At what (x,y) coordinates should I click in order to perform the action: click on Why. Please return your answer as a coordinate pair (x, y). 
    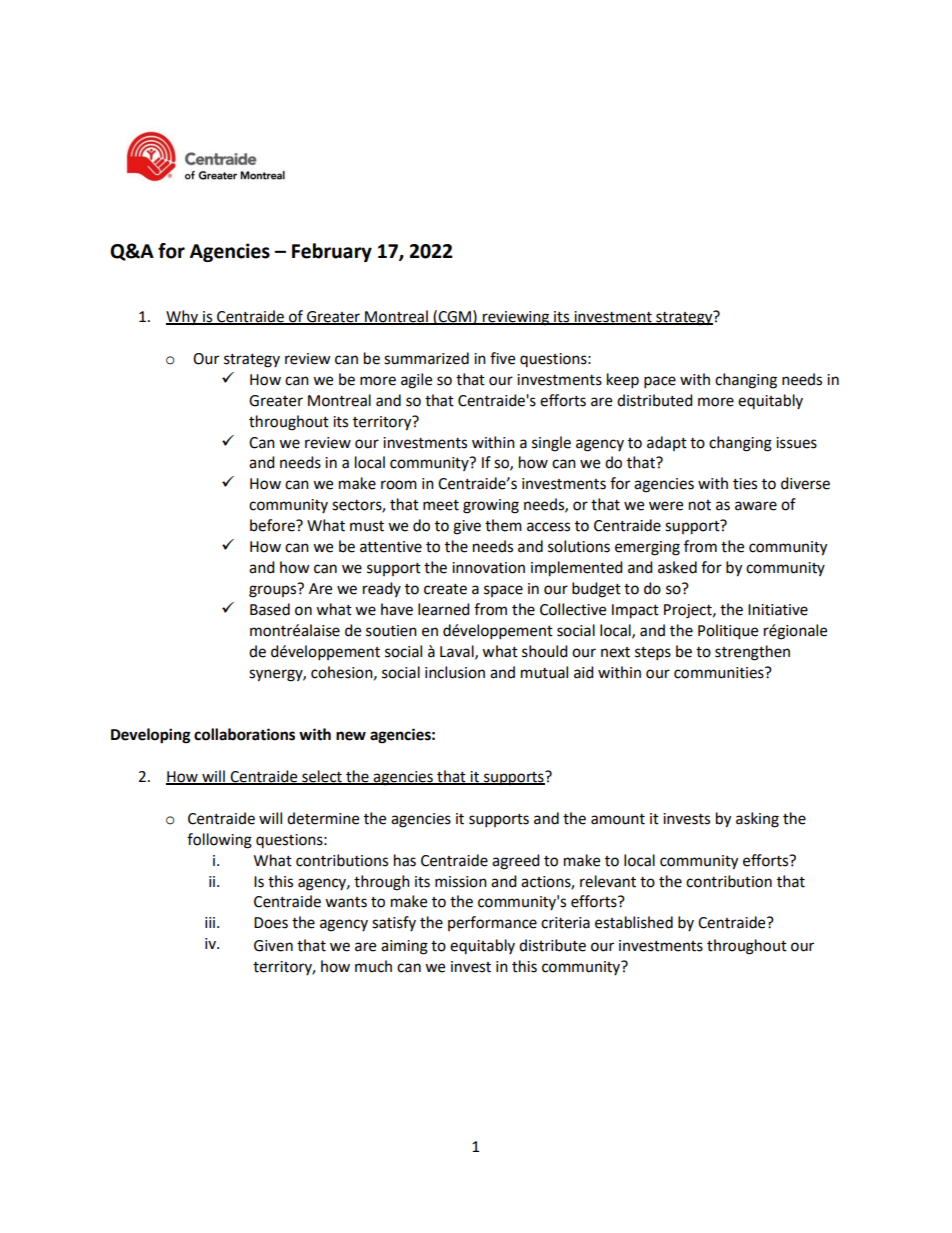
    Looking at the image, I should click on (183, 317).
